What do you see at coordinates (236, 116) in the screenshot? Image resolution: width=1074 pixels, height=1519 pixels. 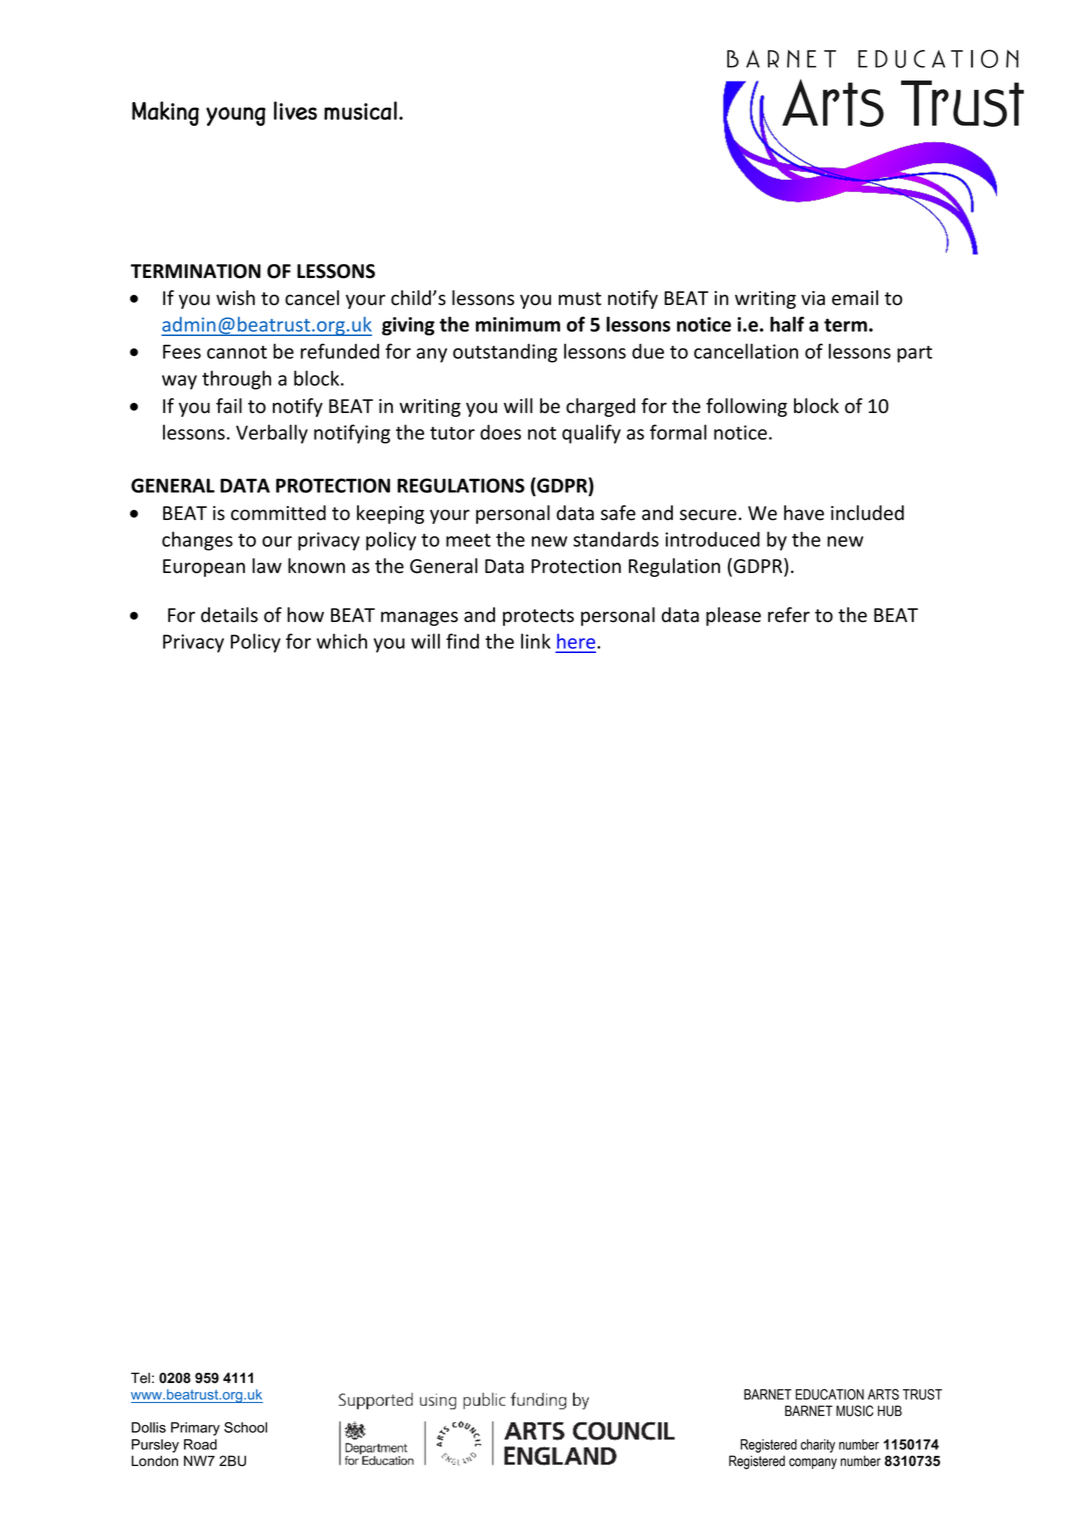 I see `young` at bounding box center [236, 116].
